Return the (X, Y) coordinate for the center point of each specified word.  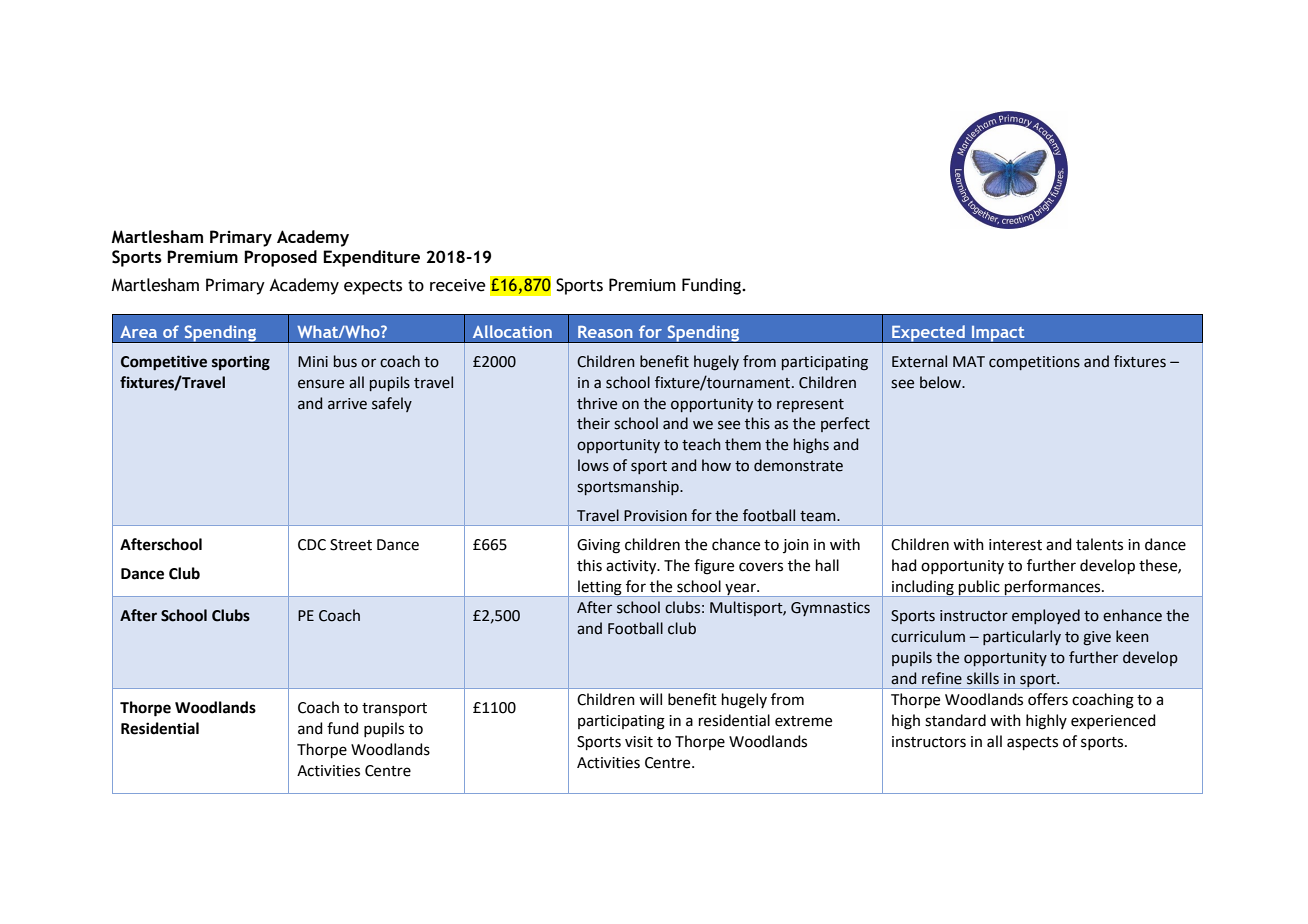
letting (600, 588)
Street (351, 545)
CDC (312, 545)
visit (639, 742)
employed (1046, 616)
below (942, 382)
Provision (655, 516)
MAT (969, 361)
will (650, 699)
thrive (597, 403)
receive (458, 285)
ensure (321, 384)
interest (1015, 545)
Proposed (280, 258)
